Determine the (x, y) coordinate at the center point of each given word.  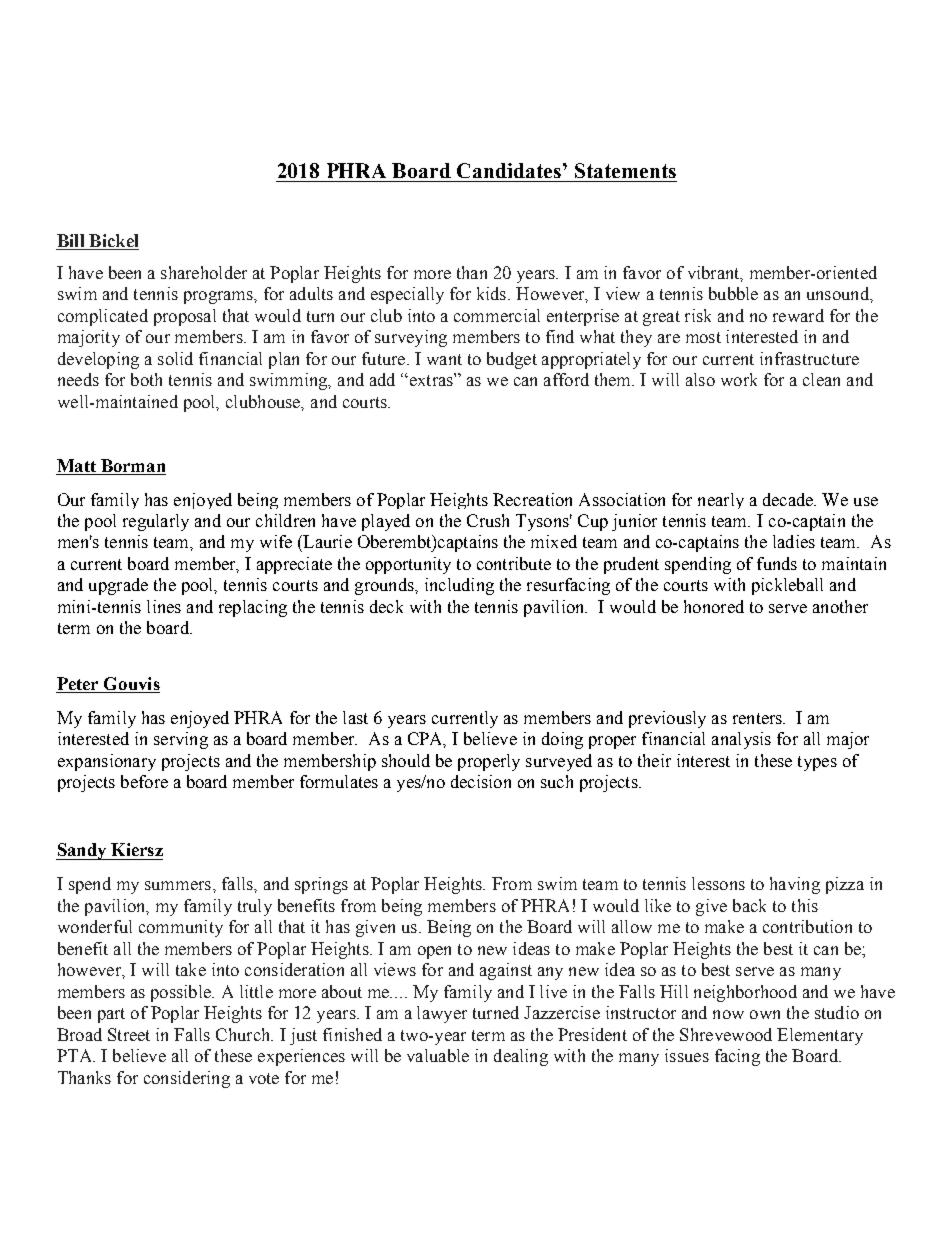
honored (714, 606)
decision (481, 781)
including (459, 586)
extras (431, 379)
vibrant (715, 273)
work (739, 379)
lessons (718, 883)
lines (164, 606)
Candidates (509, 170)
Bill (70, 240)
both (146, 379)
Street (129, 1034)
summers (179, 885)
